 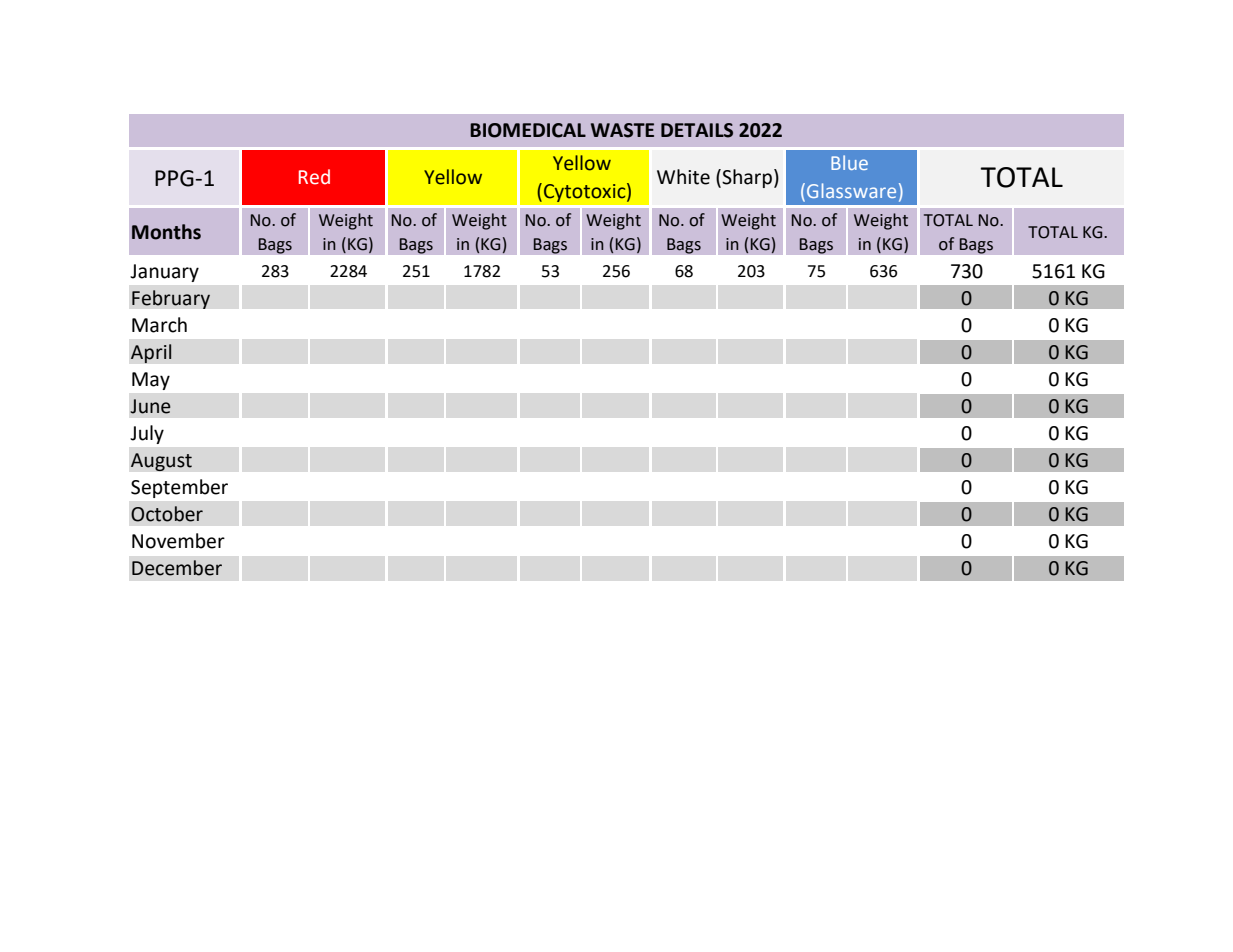 What do you see at coordinates (528, 130) in the document?
I see `BIOMEDICAL` at bounding box center [528, 130].
